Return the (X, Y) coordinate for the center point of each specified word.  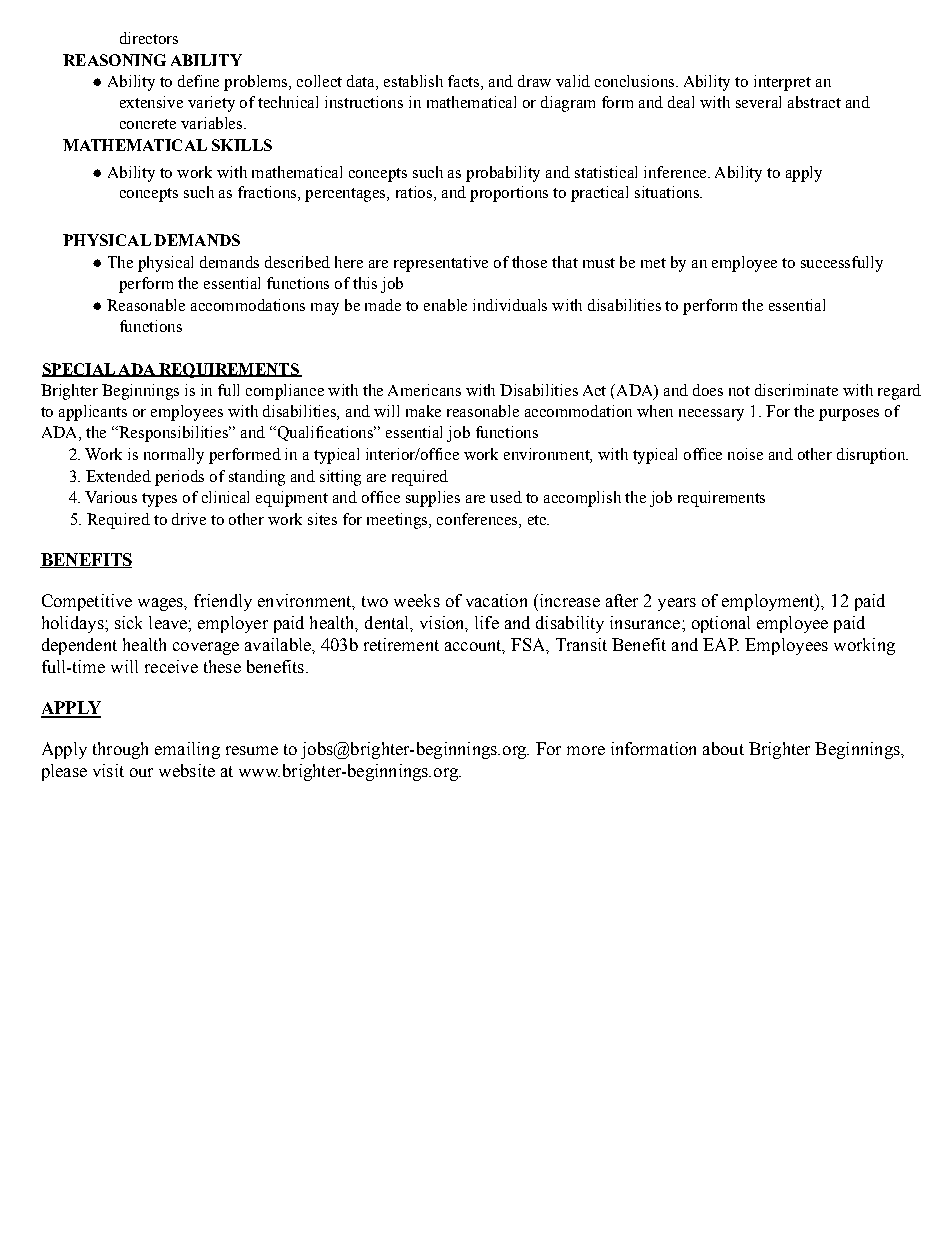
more (586, 750)
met (653, 263)
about (723, 748)
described (297, 262)
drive (189, 519)
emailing (187, 750)
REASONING (114, 60)
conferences (478, 519)
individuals (510, 305)
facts (465, 81)
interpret (782, 83)
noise (745, 454)
